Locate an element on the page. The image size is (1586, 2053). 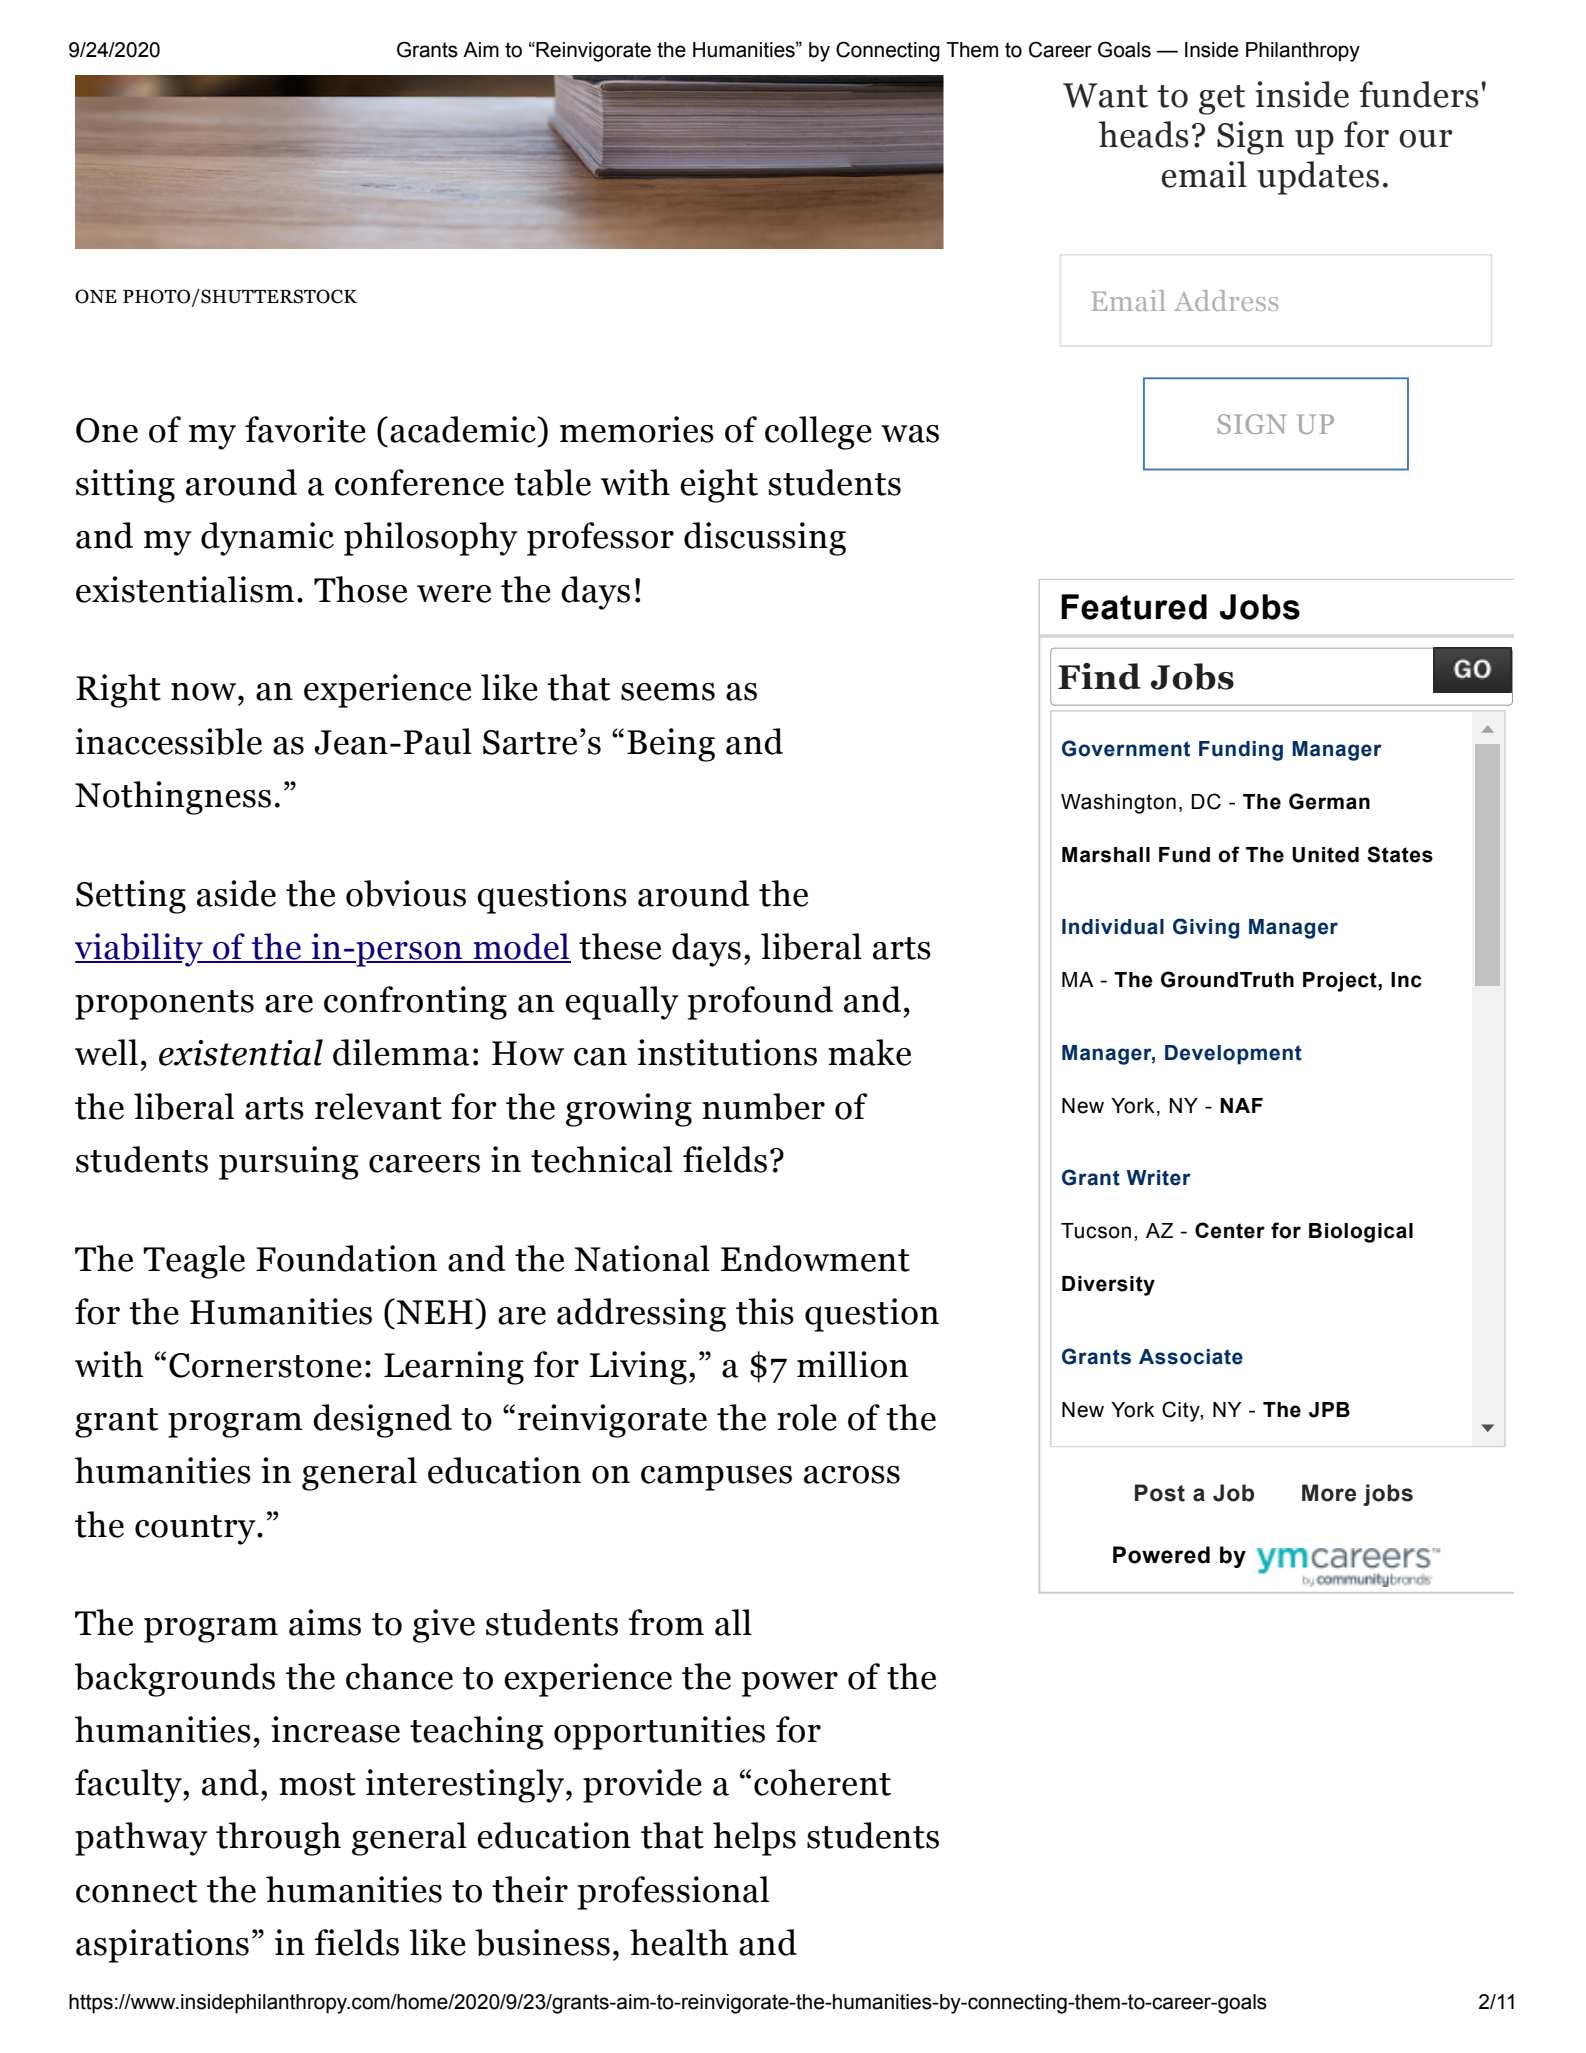
aside is located at coordinates (236, 893).
